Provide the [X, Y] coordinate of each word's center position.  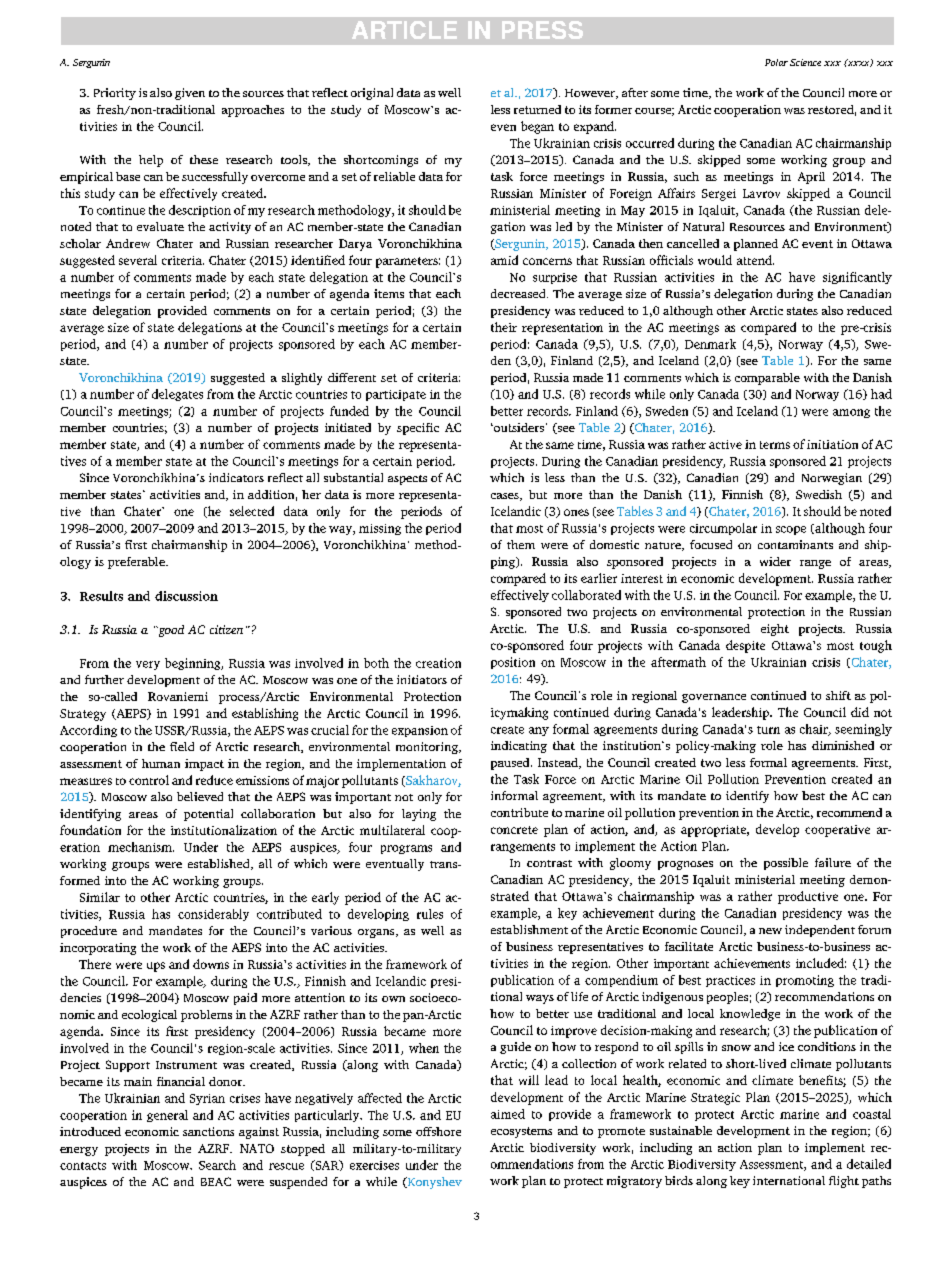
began [537, 127]
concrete [514, 830]
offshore [438, 1131]
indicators [236, 477]
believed [200, 796]
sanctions [208, 1131]
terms [775, 445]
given [190, 94]
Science [805, 62]
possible [786, 864]
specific [418, 429]
